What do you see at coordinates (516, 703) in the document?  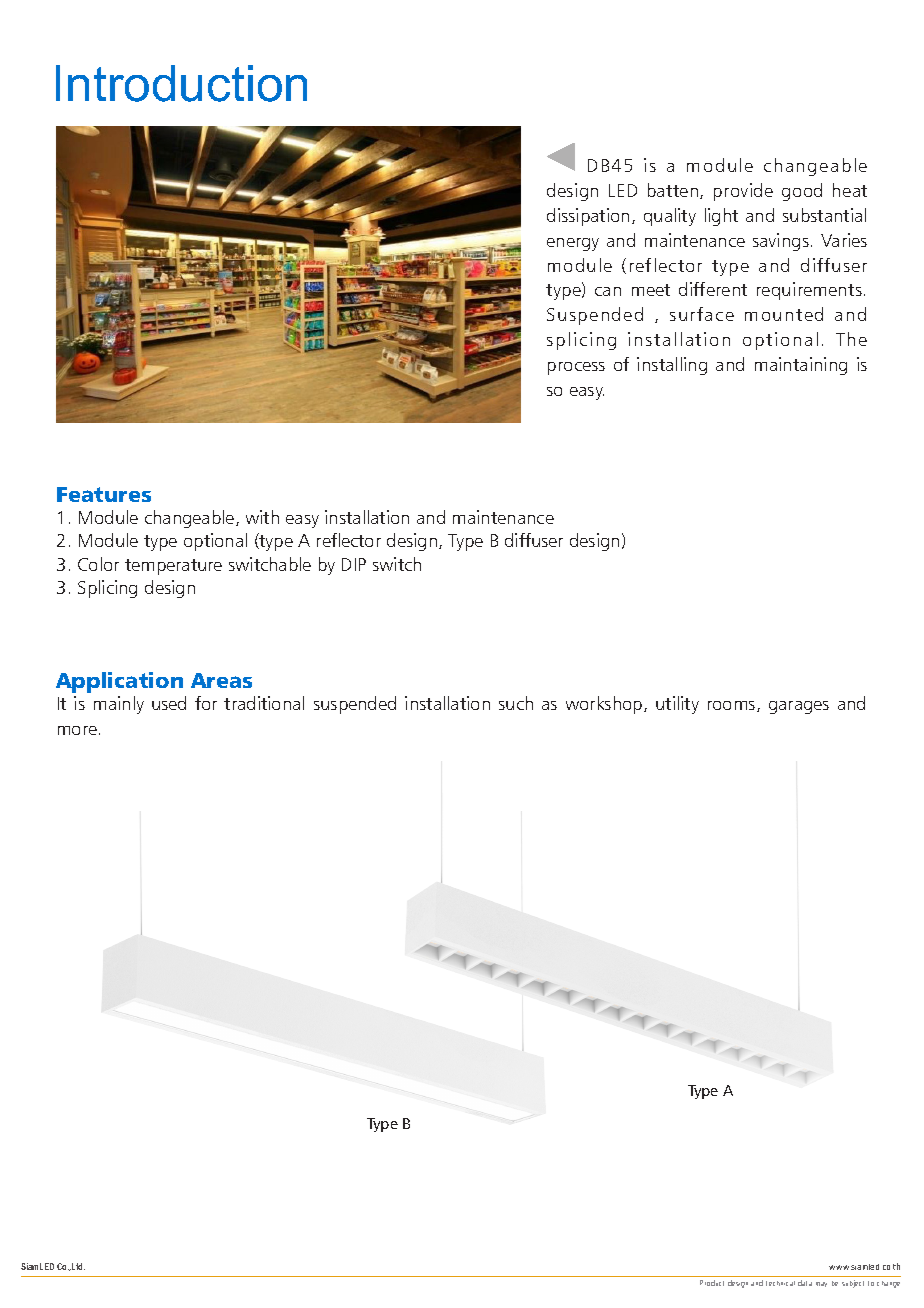 I see `such` at bounding box center [516, 703].
